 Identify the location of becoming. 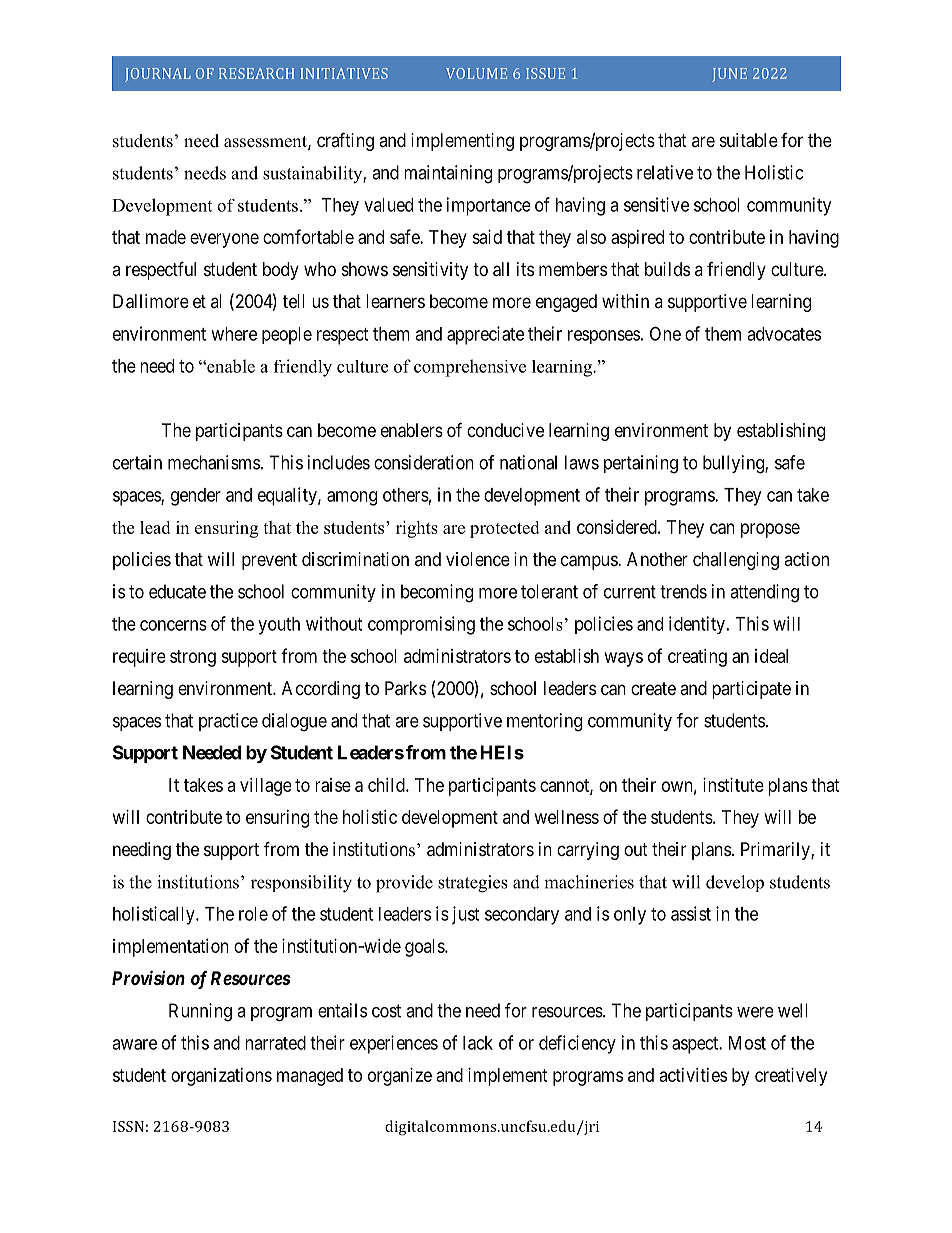
(437, 593).
